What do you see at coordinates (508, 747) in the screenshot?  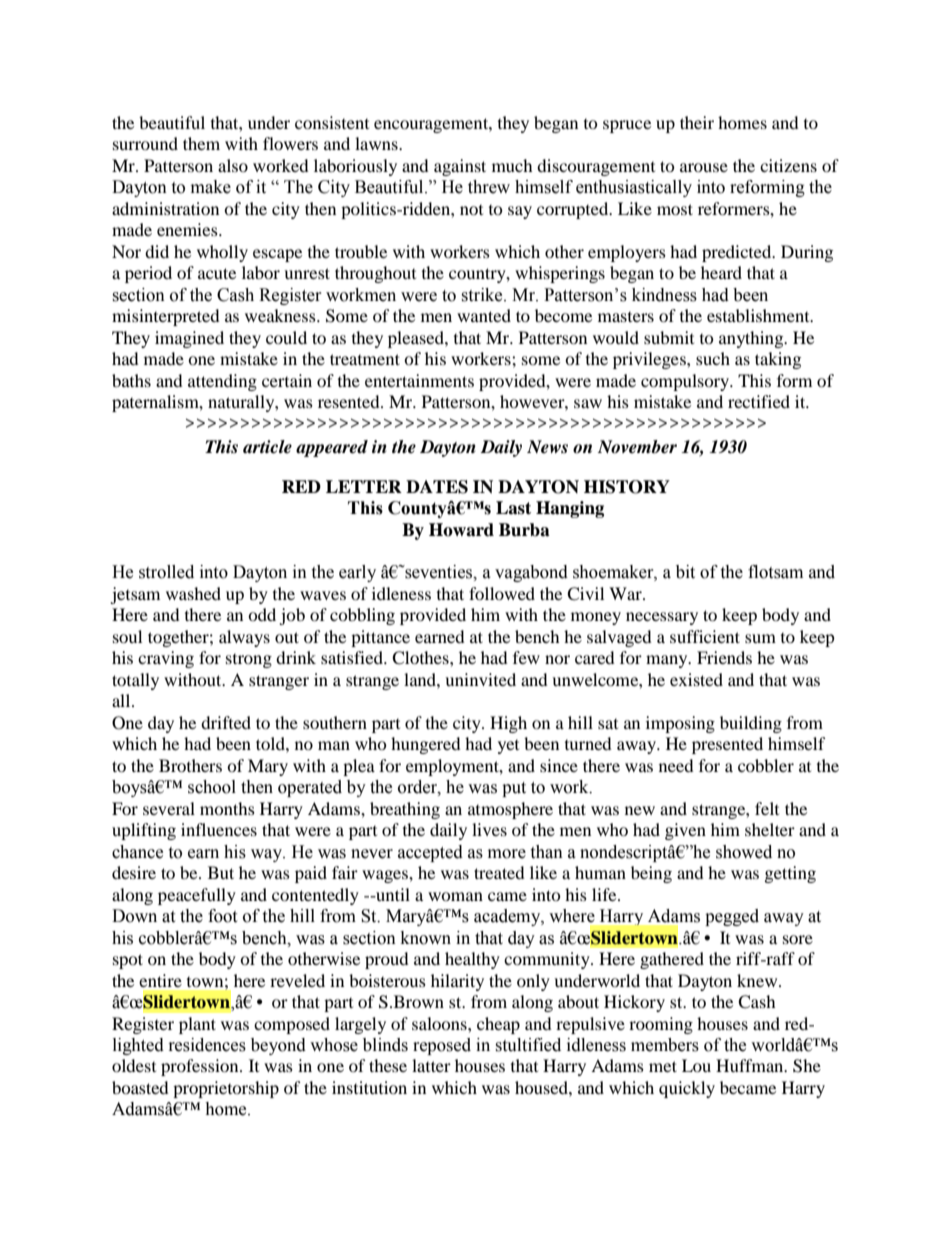 I see `yet` at bounding box center [508, 747].
